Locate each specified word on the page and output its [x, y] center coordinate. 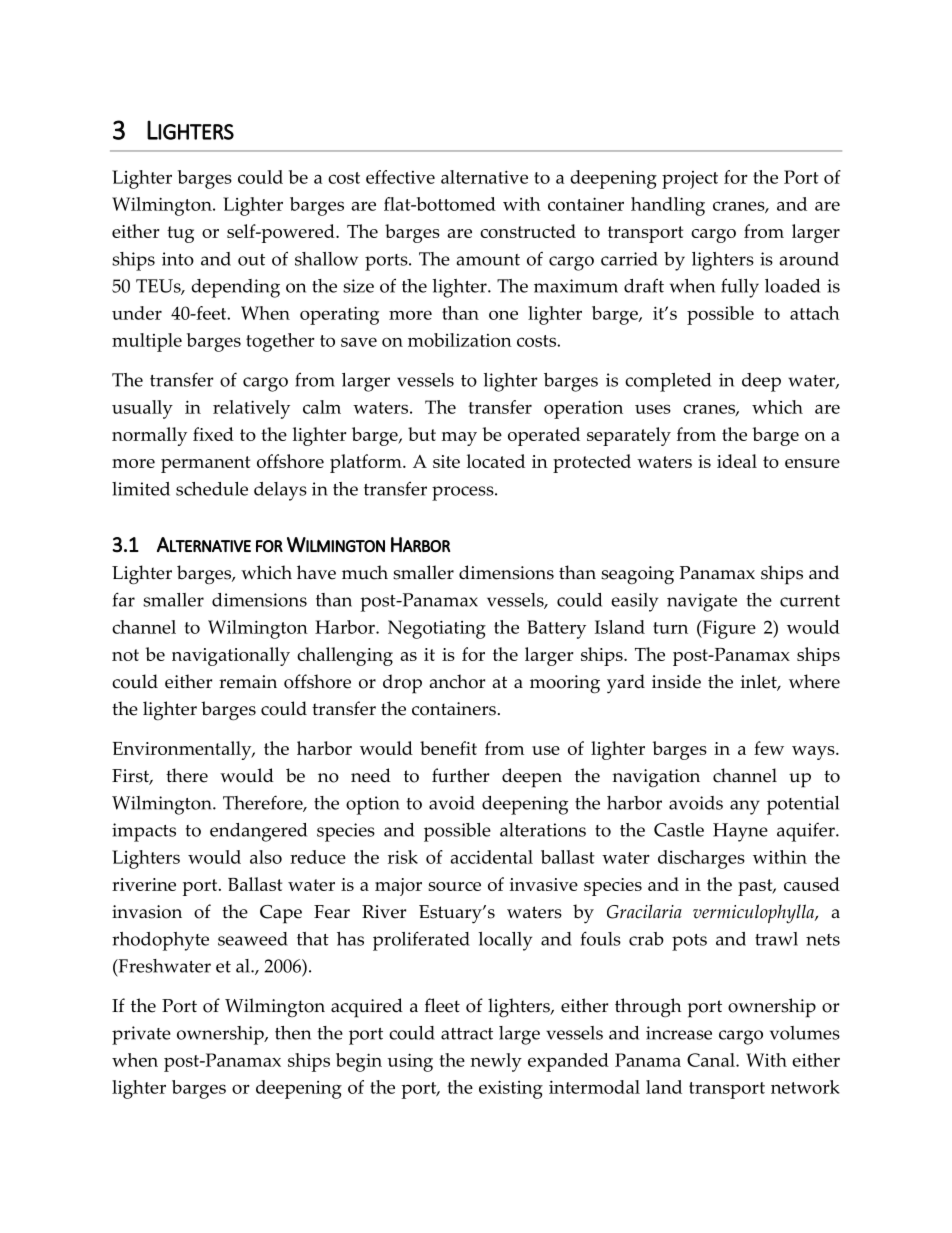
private [141, 1035]
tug [180, 234]
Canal [712, 1060]
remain [248, 682]
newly [496, 1062]
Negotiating [437, 629]
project [690, 180]
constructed [528, 231]
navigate [702, 602]
